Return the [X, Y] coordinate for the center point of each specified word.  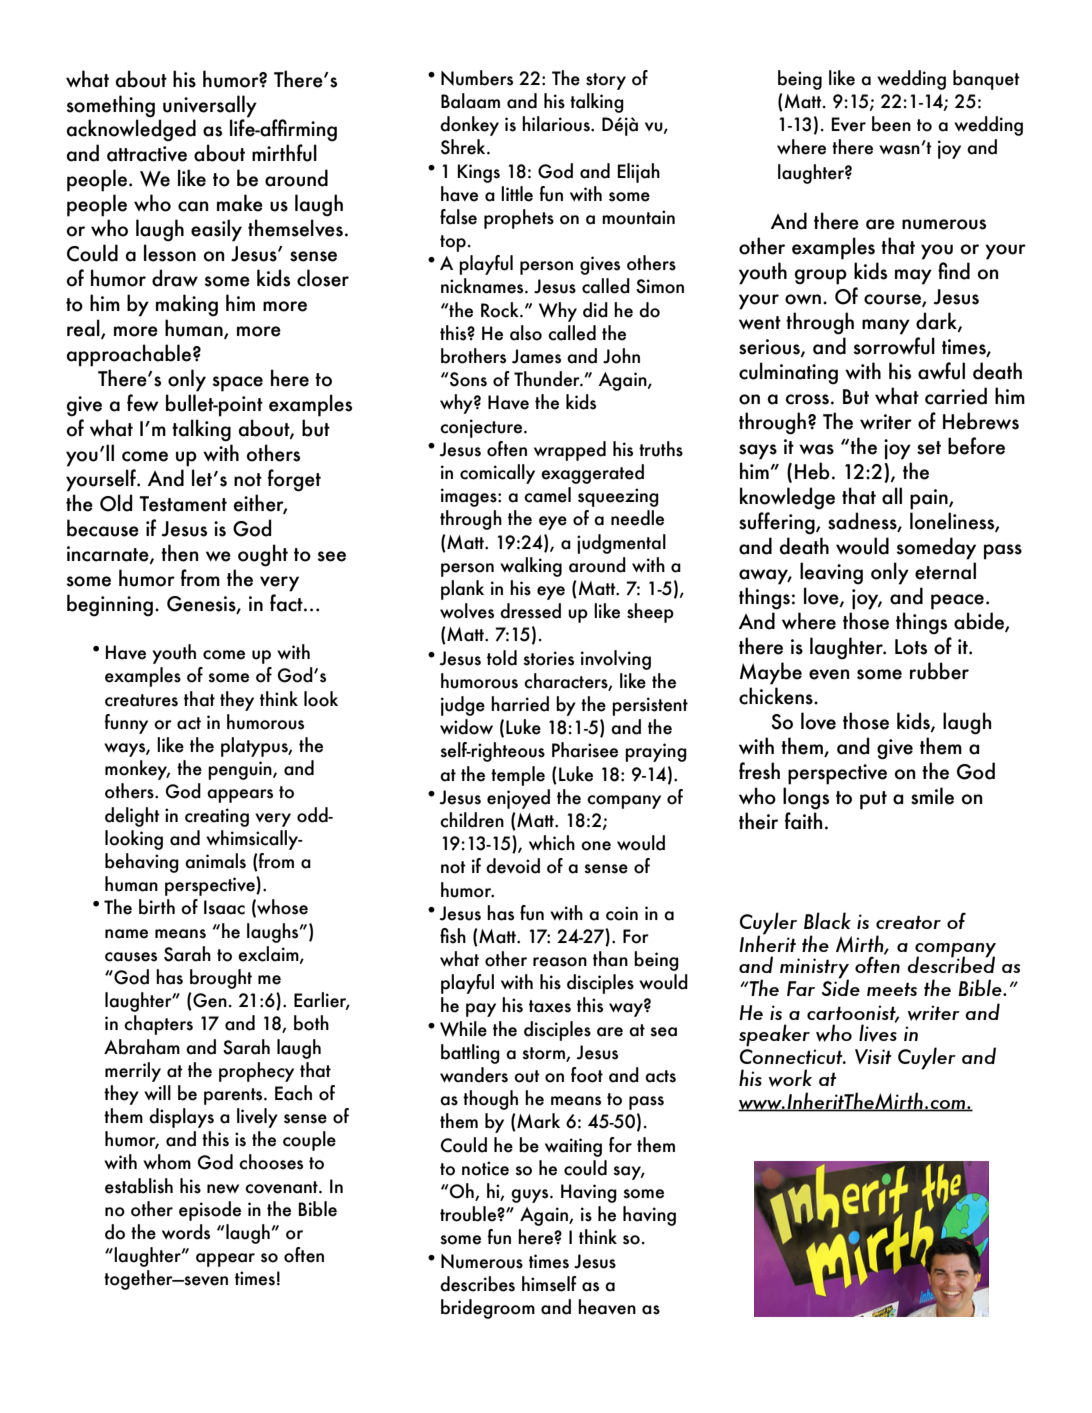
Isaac [224, 907]
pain [930, 499]
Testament [183, 504]
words [186, 1232]
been [891, 124]
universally [210, 106]
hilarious [557, 124]
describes [477, 1284]
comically [497, 474]
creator [908, 922]
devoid [513, 866]
